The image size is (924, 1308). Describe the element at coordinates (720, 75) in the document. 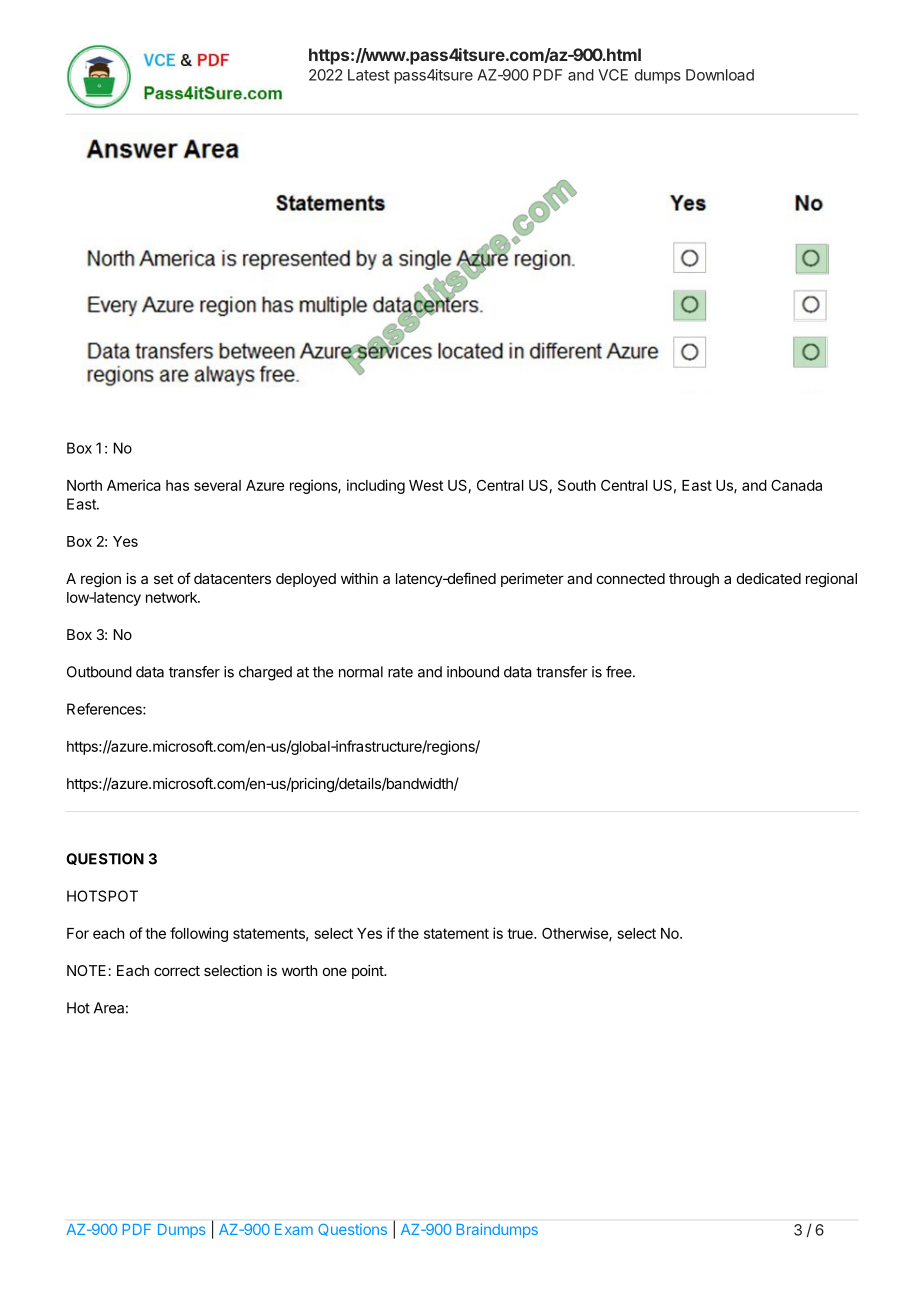

I see `Download` at that location.
